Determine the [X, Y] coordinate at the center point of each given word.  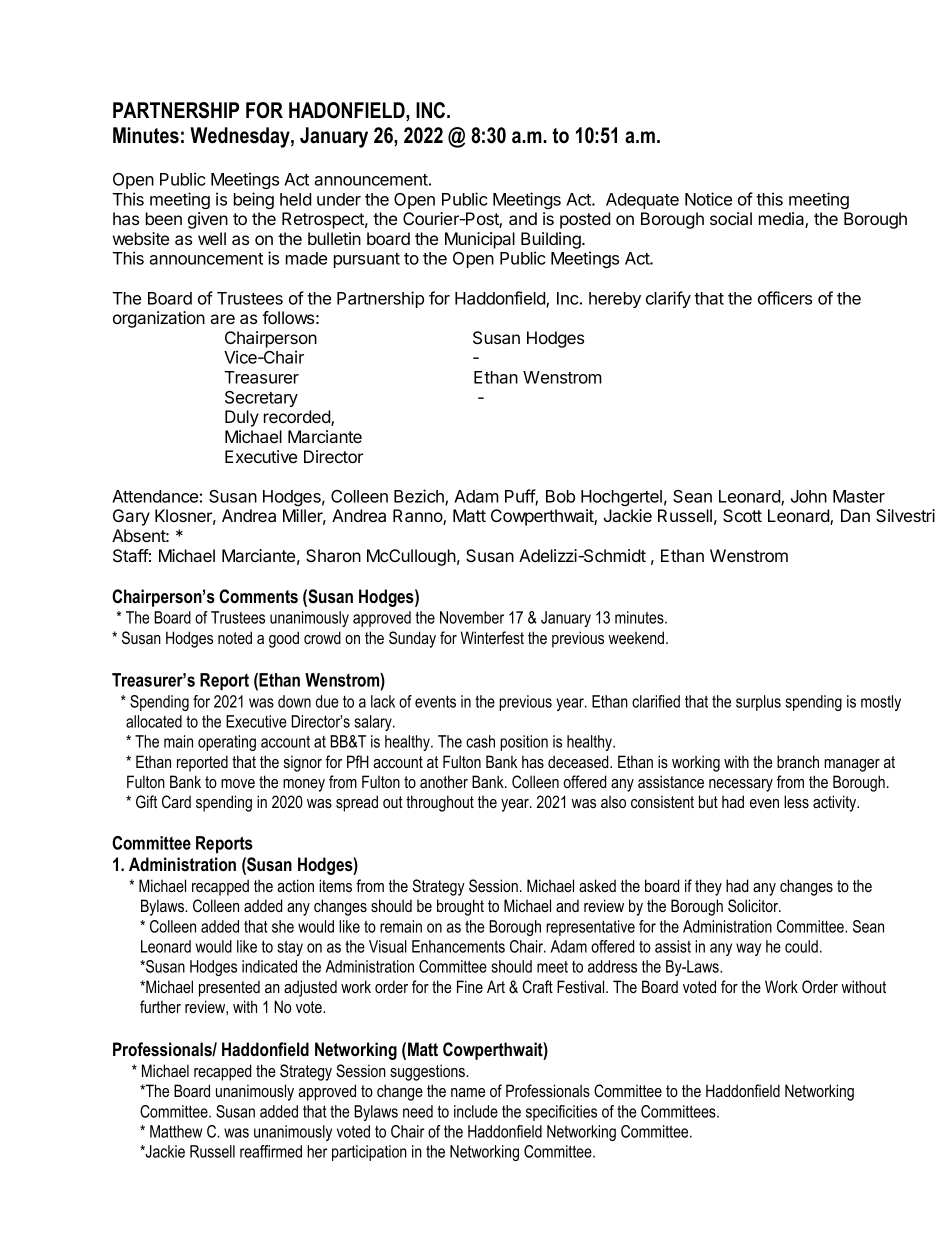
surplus [758, 703]
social [731, 218]
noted [235, 637]
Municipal [480, 240]
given [208, 220]
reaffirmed [271, 1151]
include [476, 1111]
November [472, 617]
